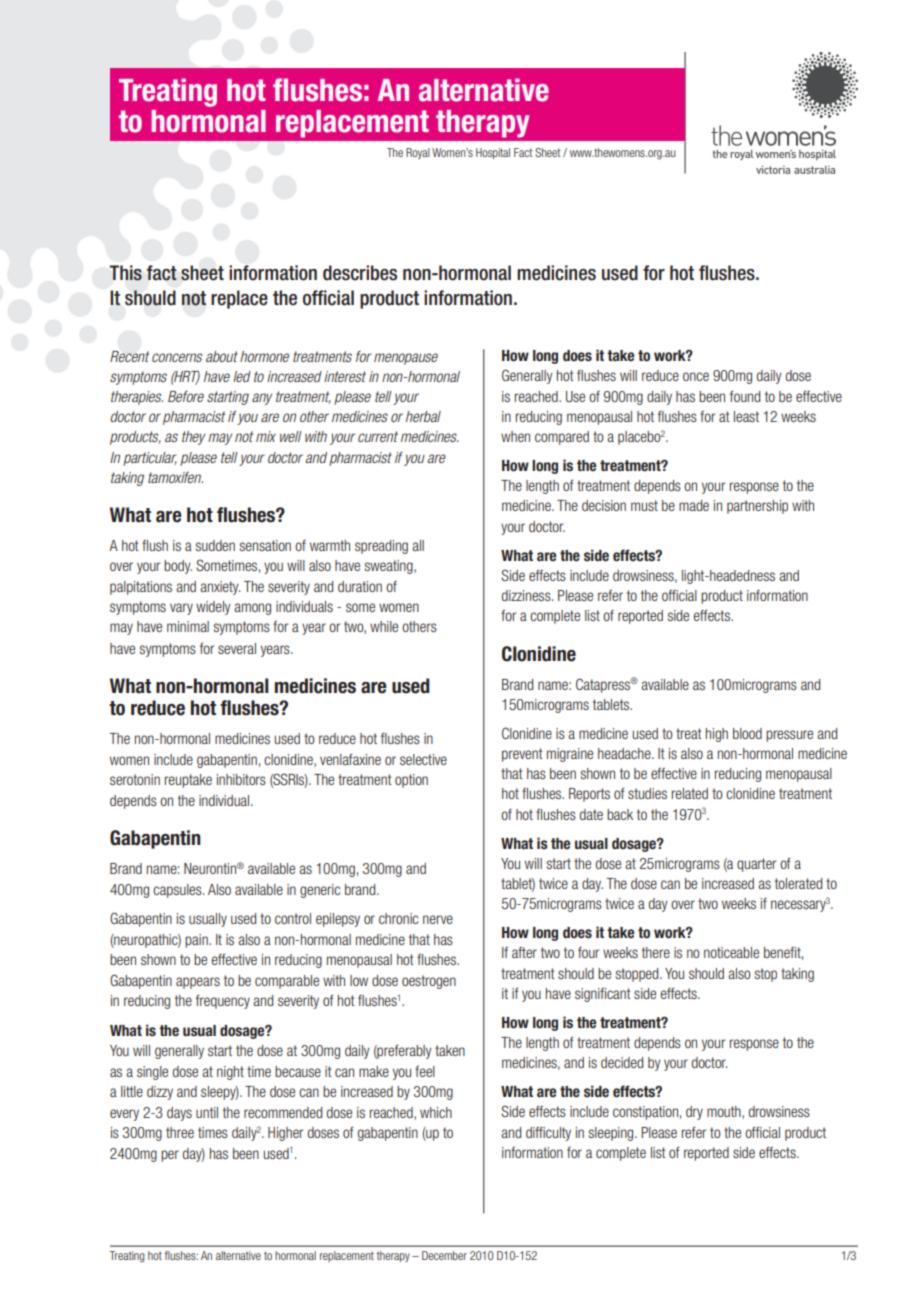 The height and width of the image is (1308, 924). What do you see at coordinates (444, 1255) in the image?
I see `December` at bounding box center [444, 1255].
